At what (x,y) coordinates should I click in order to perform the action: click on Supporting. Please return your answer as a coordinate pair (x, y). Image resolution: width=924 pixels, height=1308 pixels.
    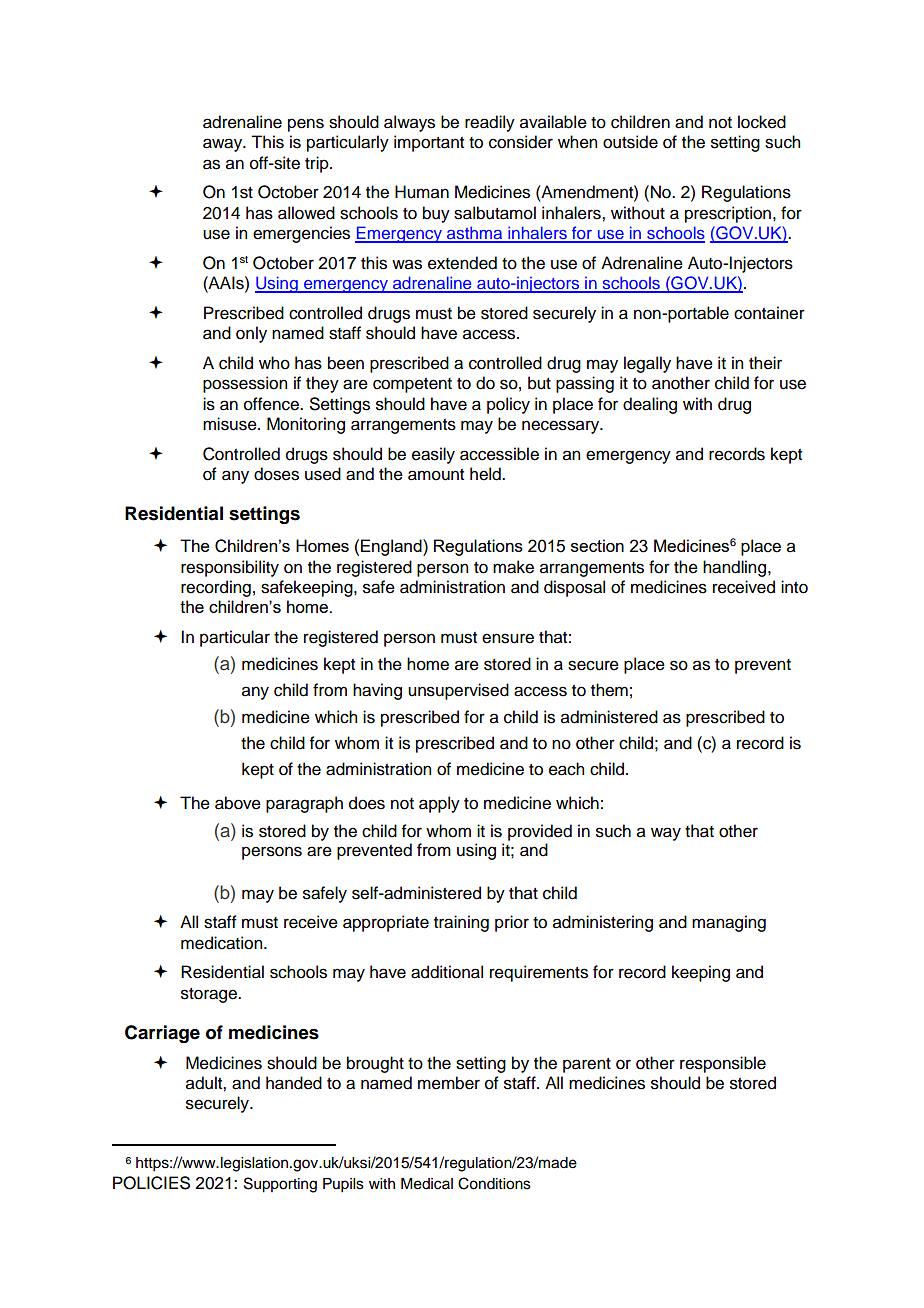
    Looking at the image, I should click on (280, 1185).
